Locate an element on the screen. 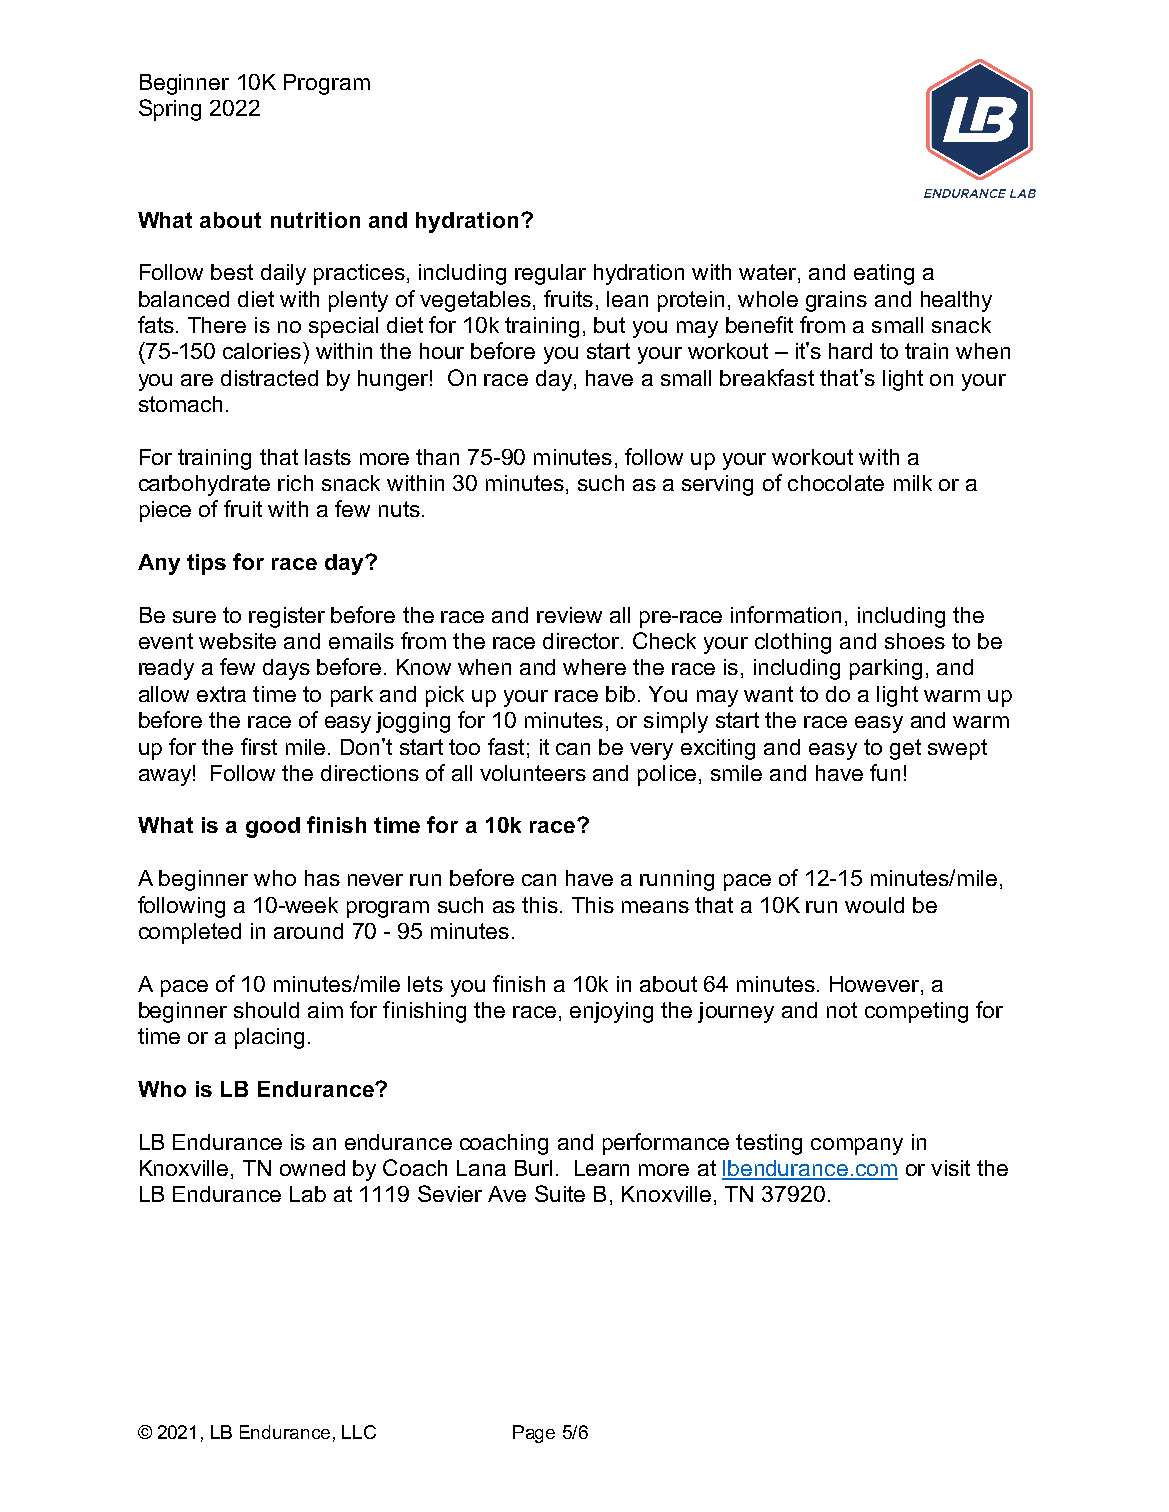 This screenshot has width=1169, height=1512. should is located at coordinates (266, 1010).
